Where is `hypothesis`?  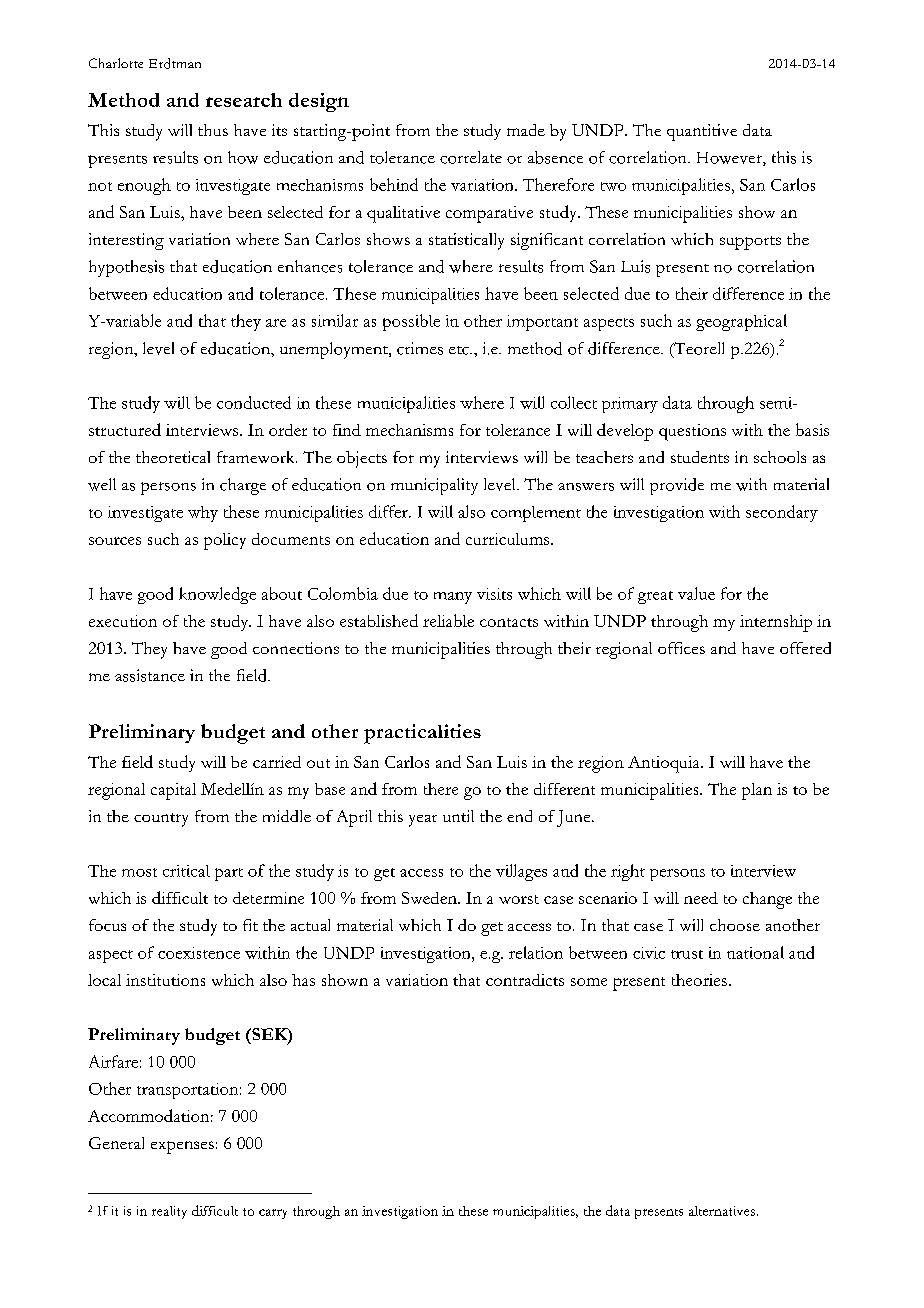 hypothesis is located at coordinates (126, 268).
